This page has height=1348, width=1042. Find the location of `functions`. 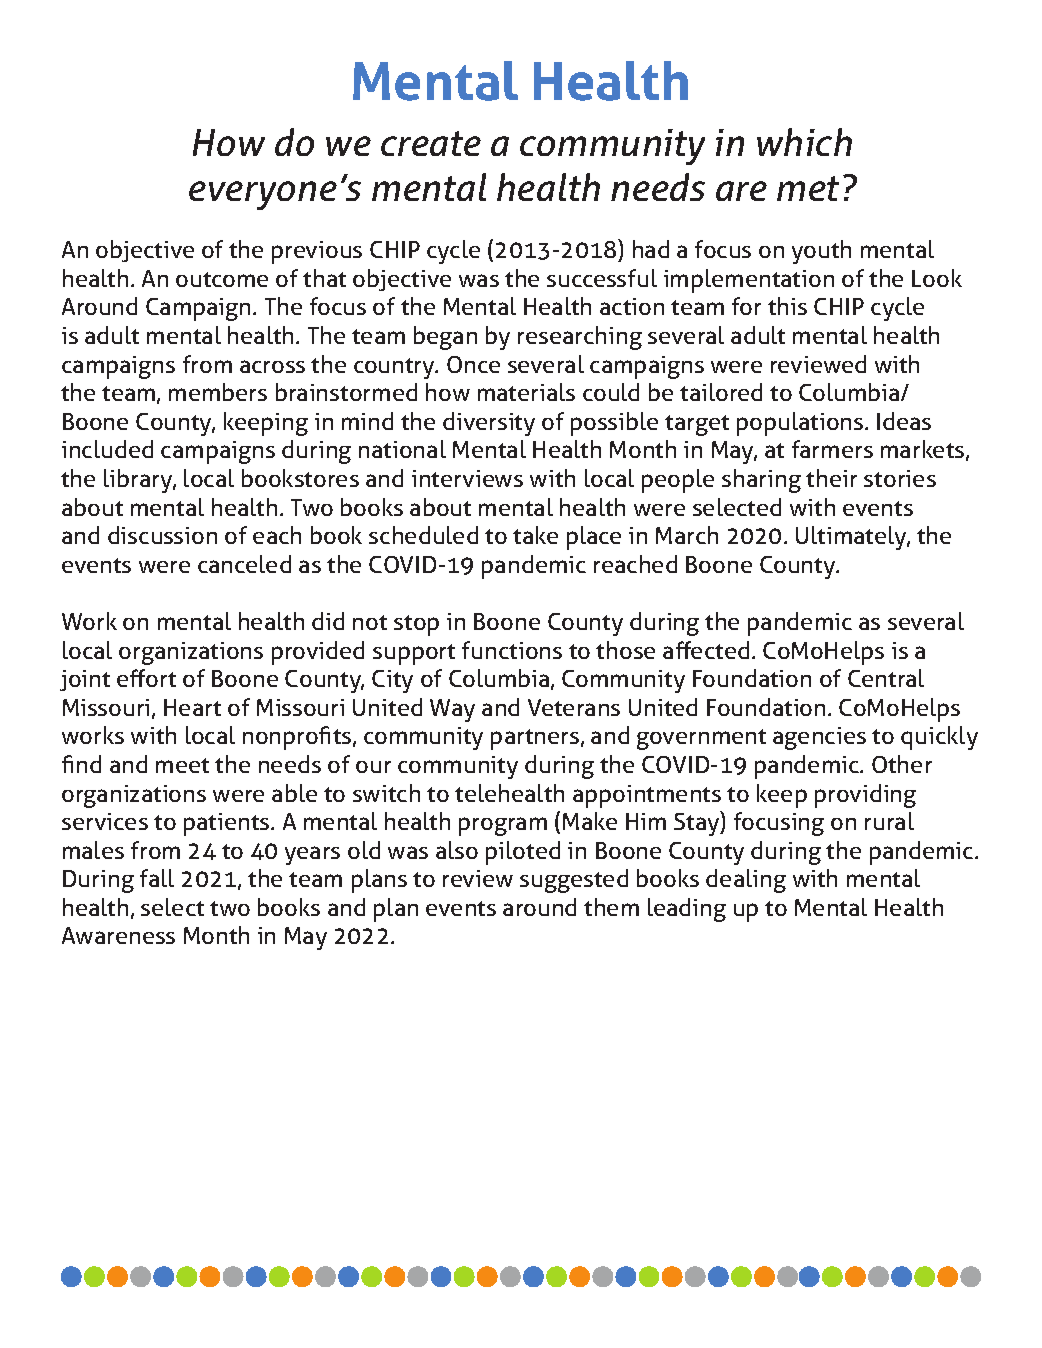

functions is located at coordinates (512, 650).
